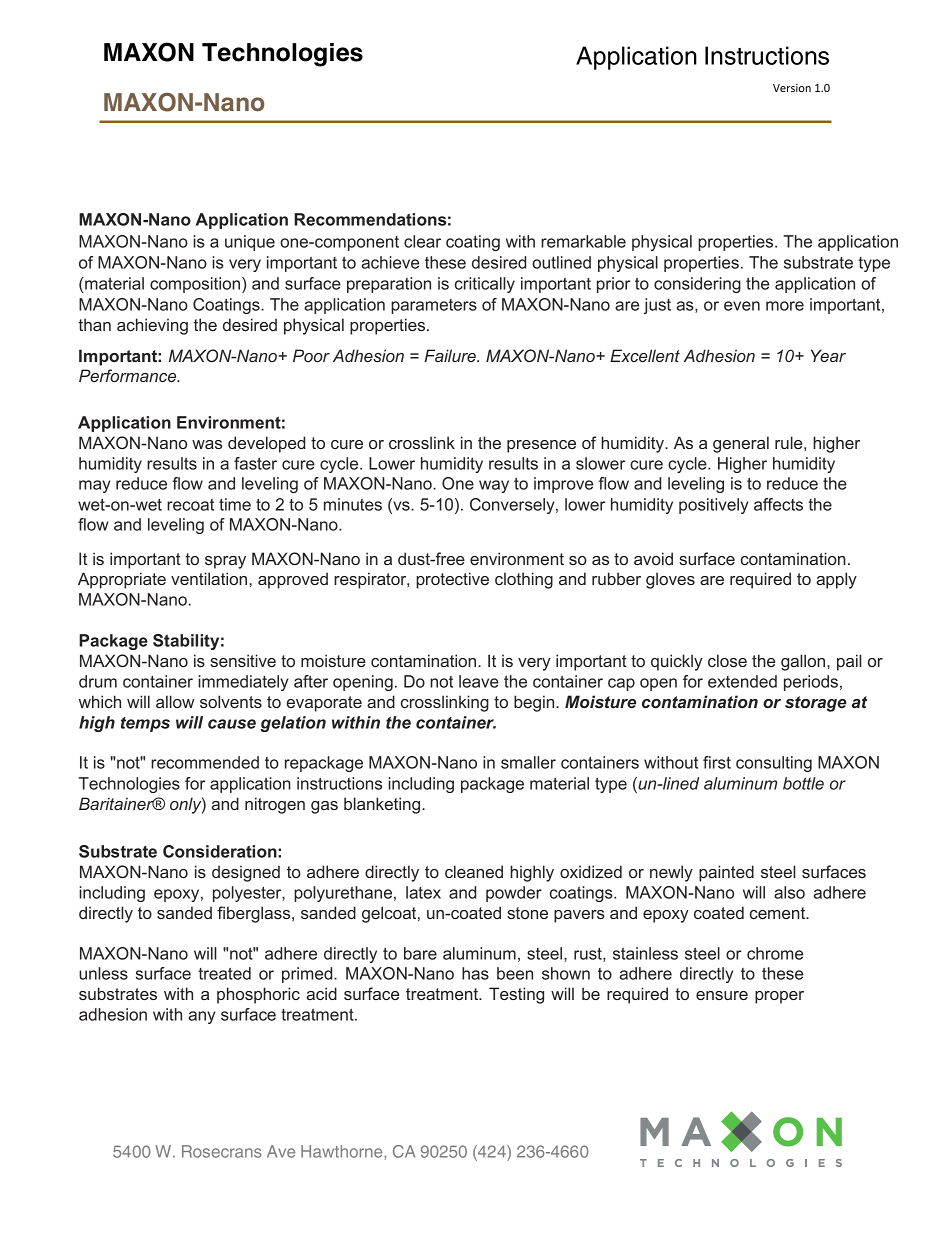 The width and height of the document is (952, 1233). Describe the element at coordinates (722, 995) in the document. I see `ensure` at that location.
